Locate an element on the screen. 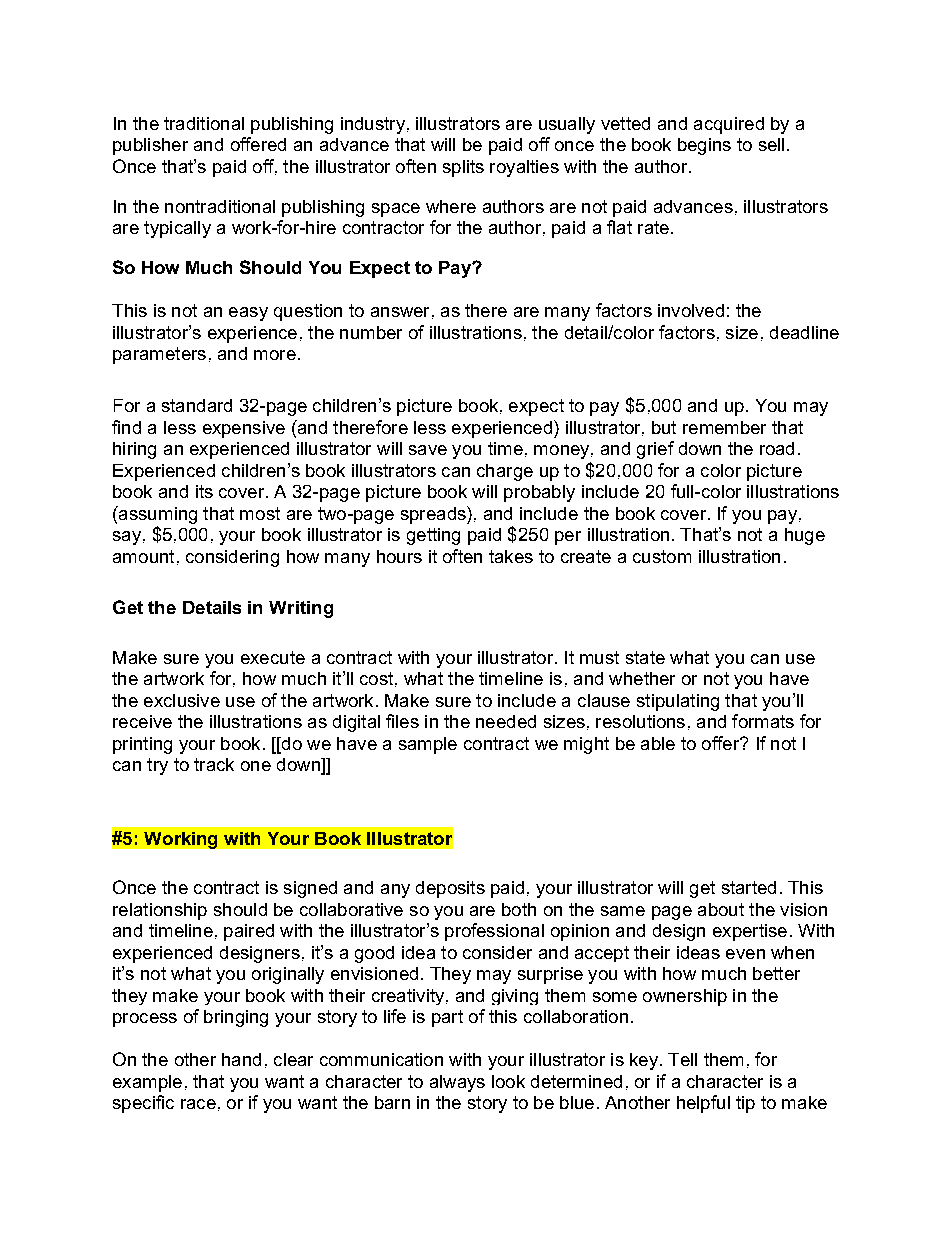 This screenshot has height=1233, width=952. begins is located at coordinates (704, 146).
